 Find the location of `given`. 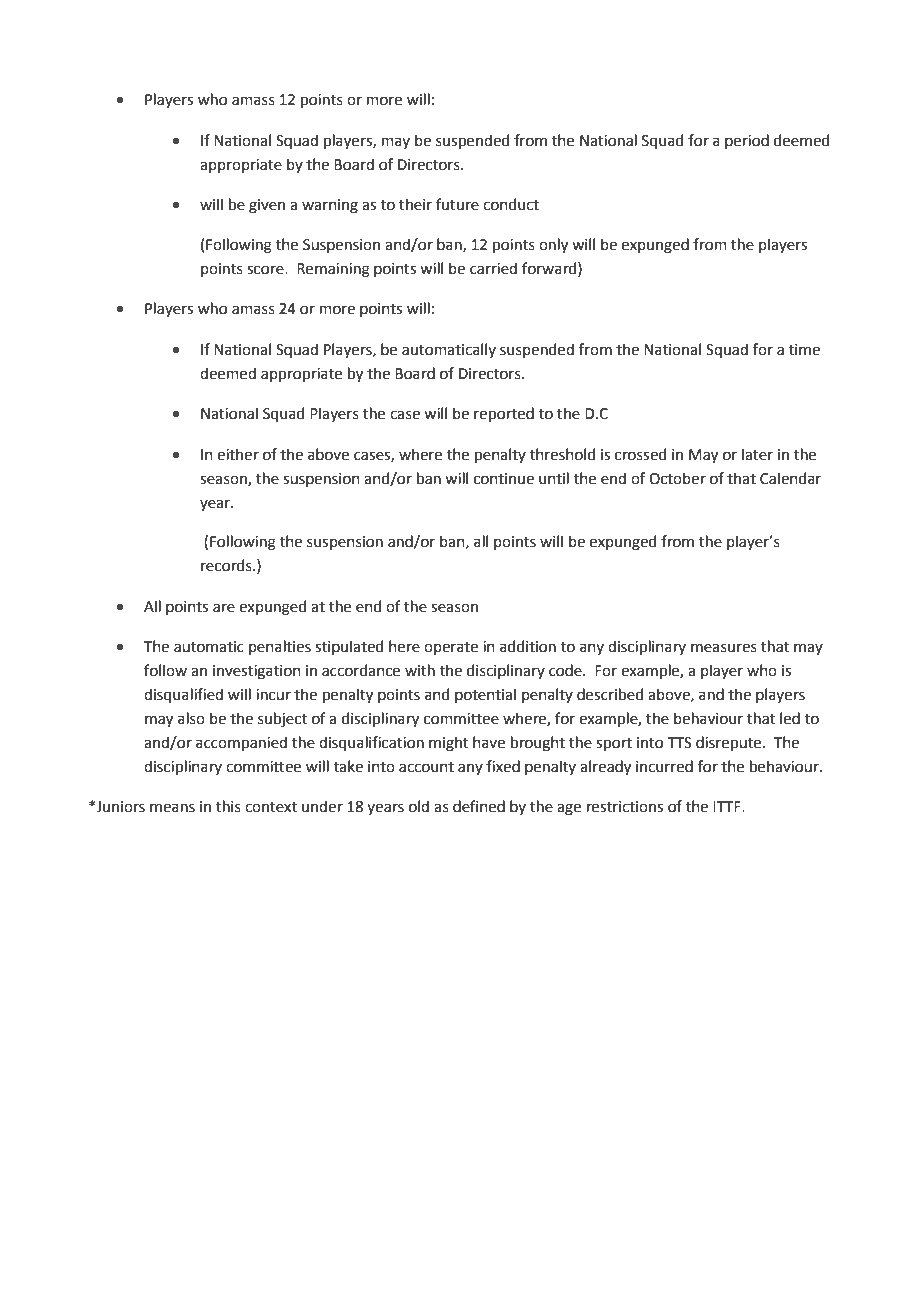

given is located at coordinates (267, 206).
